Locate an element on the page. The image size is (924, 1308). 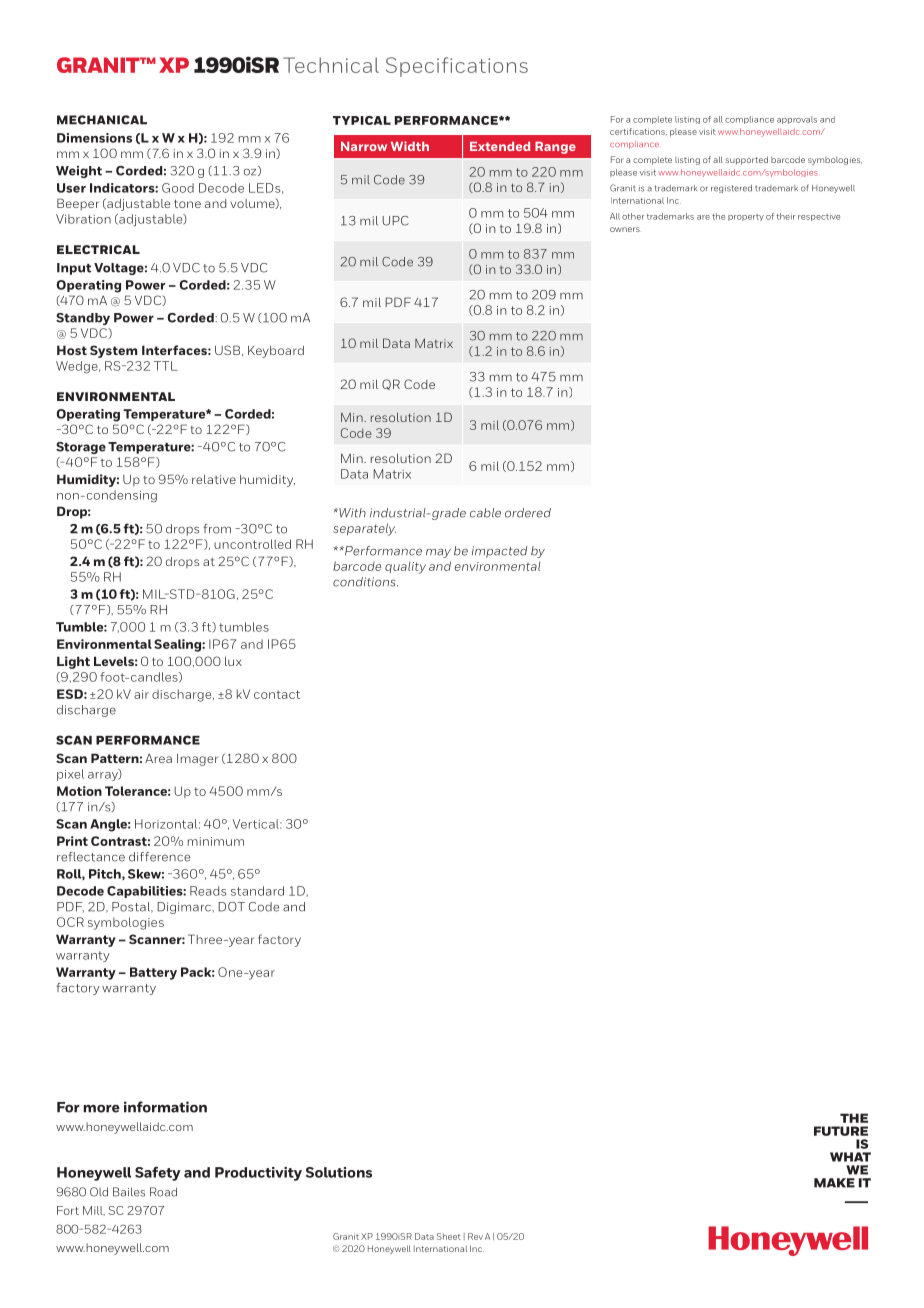
property is located at coordinates (746, 217).
